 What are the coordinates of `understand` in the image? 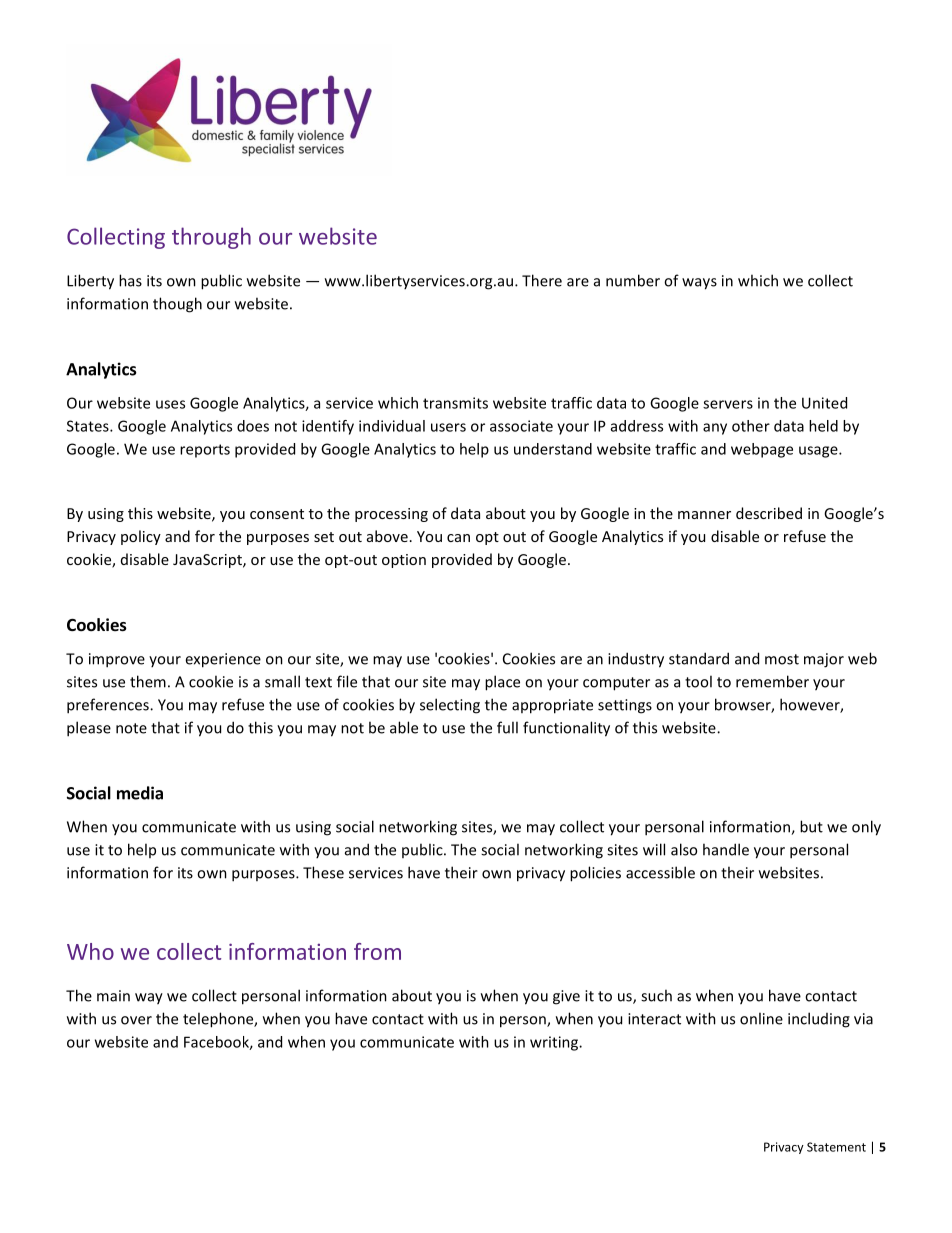 It's located at (553, 449).
